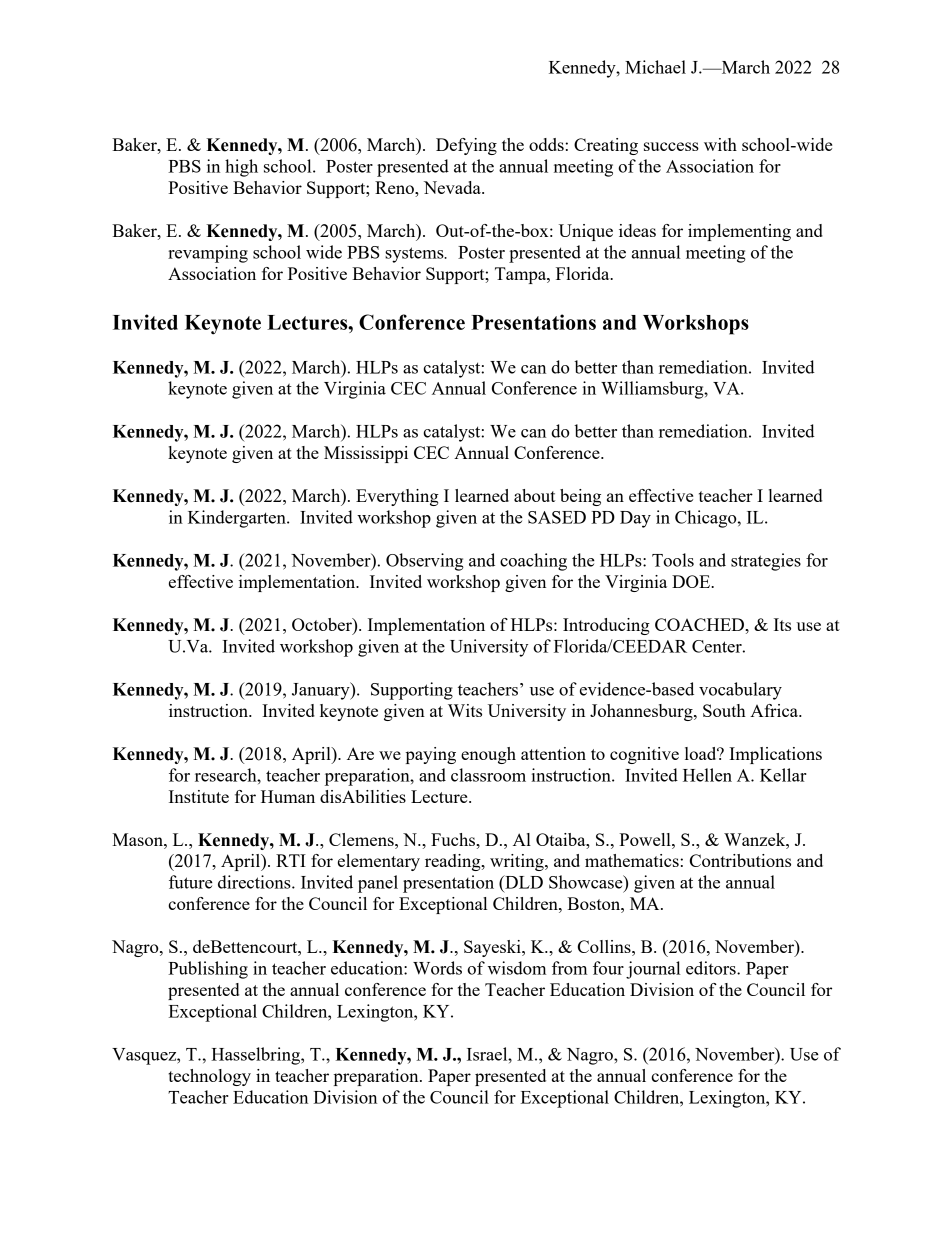  Describe the element at coordinates (720, 144) in the screenshot. I see `with` at that location.
